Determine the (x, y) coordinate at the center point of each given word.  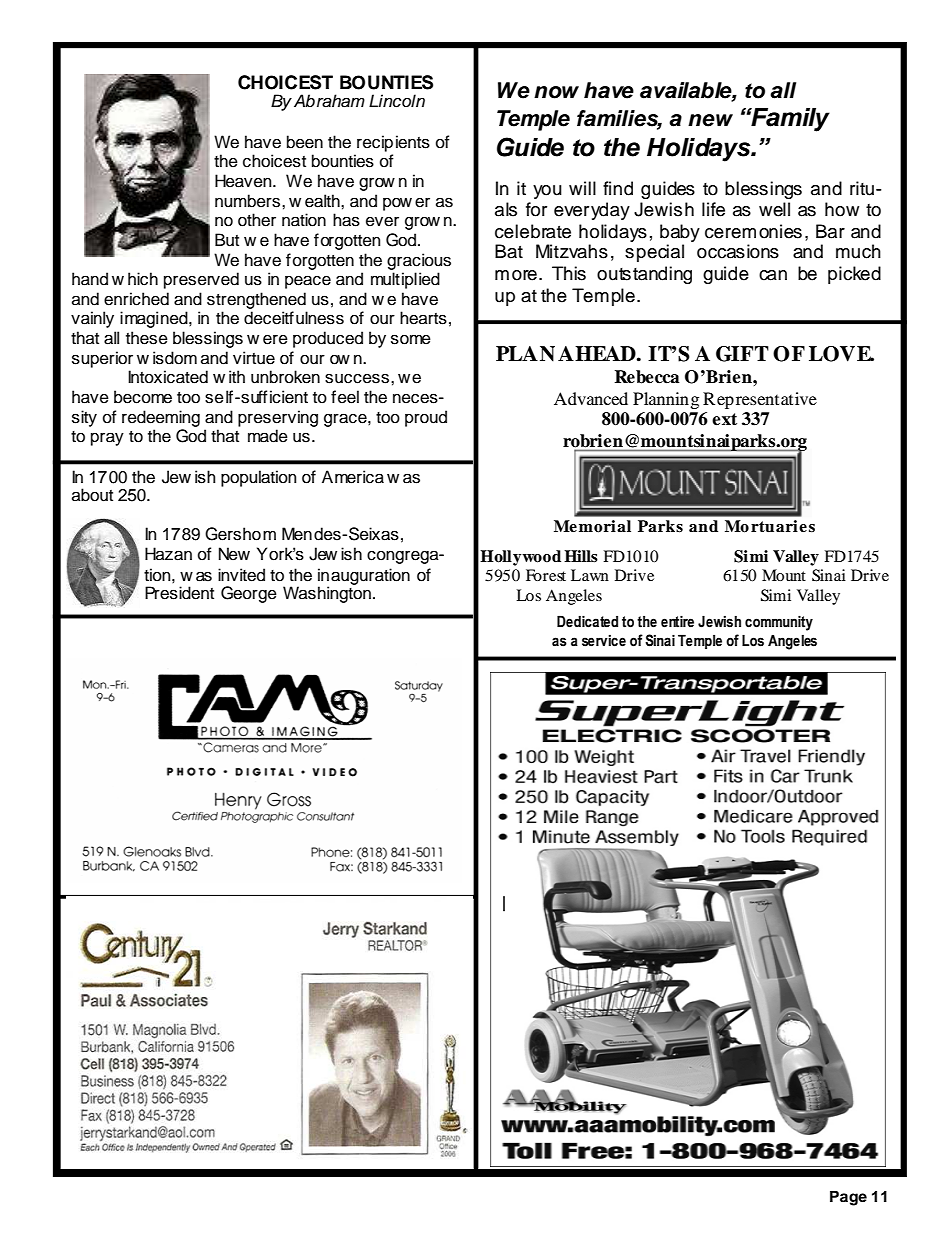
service (604, 640)
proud (426, 418)
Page (848, 1198)
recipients (393, 143)
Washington (327, 594)
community (779, 623)
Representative (760, 400)
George (249, 594)
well (774, 209)
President (179, 593)
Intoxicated (168, 377)
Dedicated (587, 621)
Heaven (244, 181)
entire (677, 621)
